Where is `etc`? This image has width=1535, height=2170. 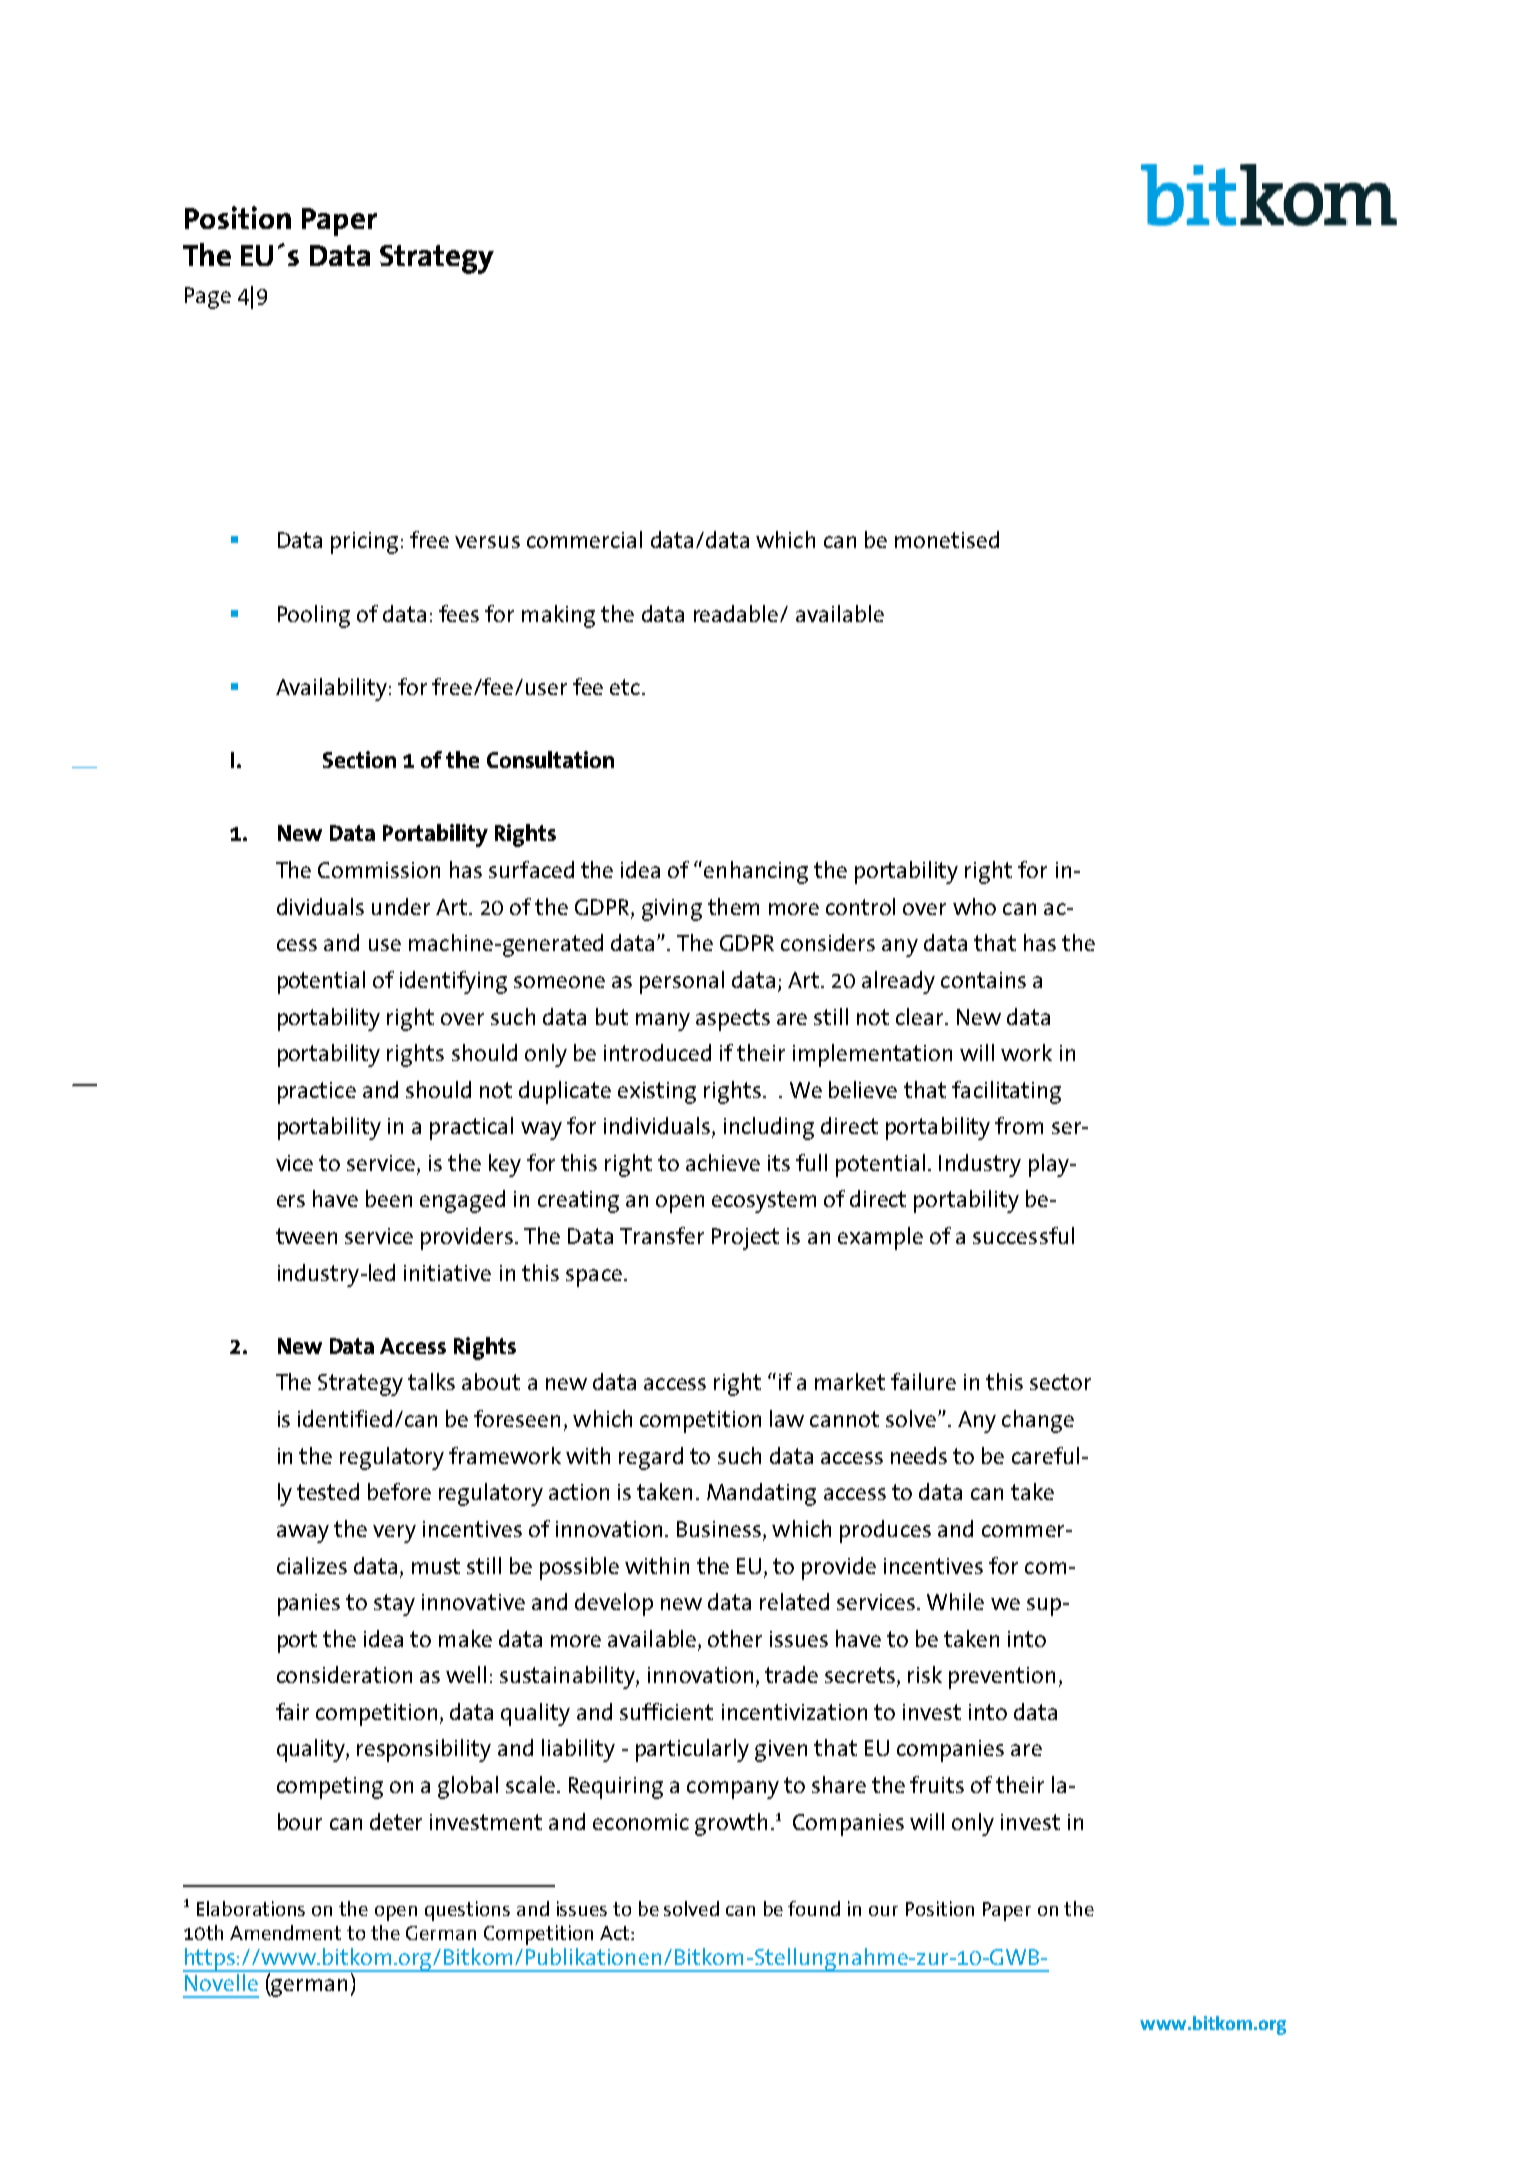
etc is located at coordinates (626, 687).
